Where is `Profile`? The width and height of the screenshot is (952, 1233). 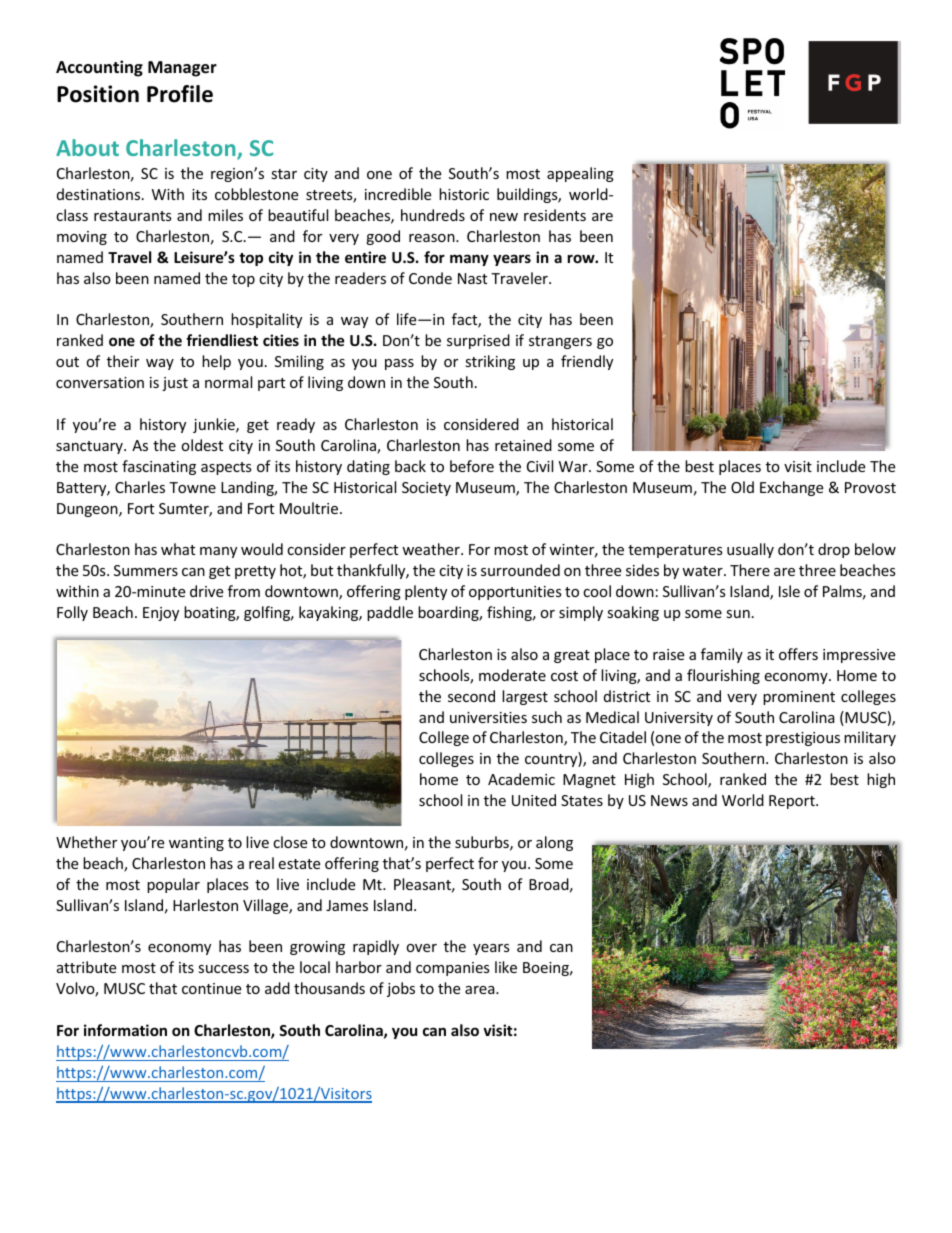 Profile is located at coordinates (180, 94).
